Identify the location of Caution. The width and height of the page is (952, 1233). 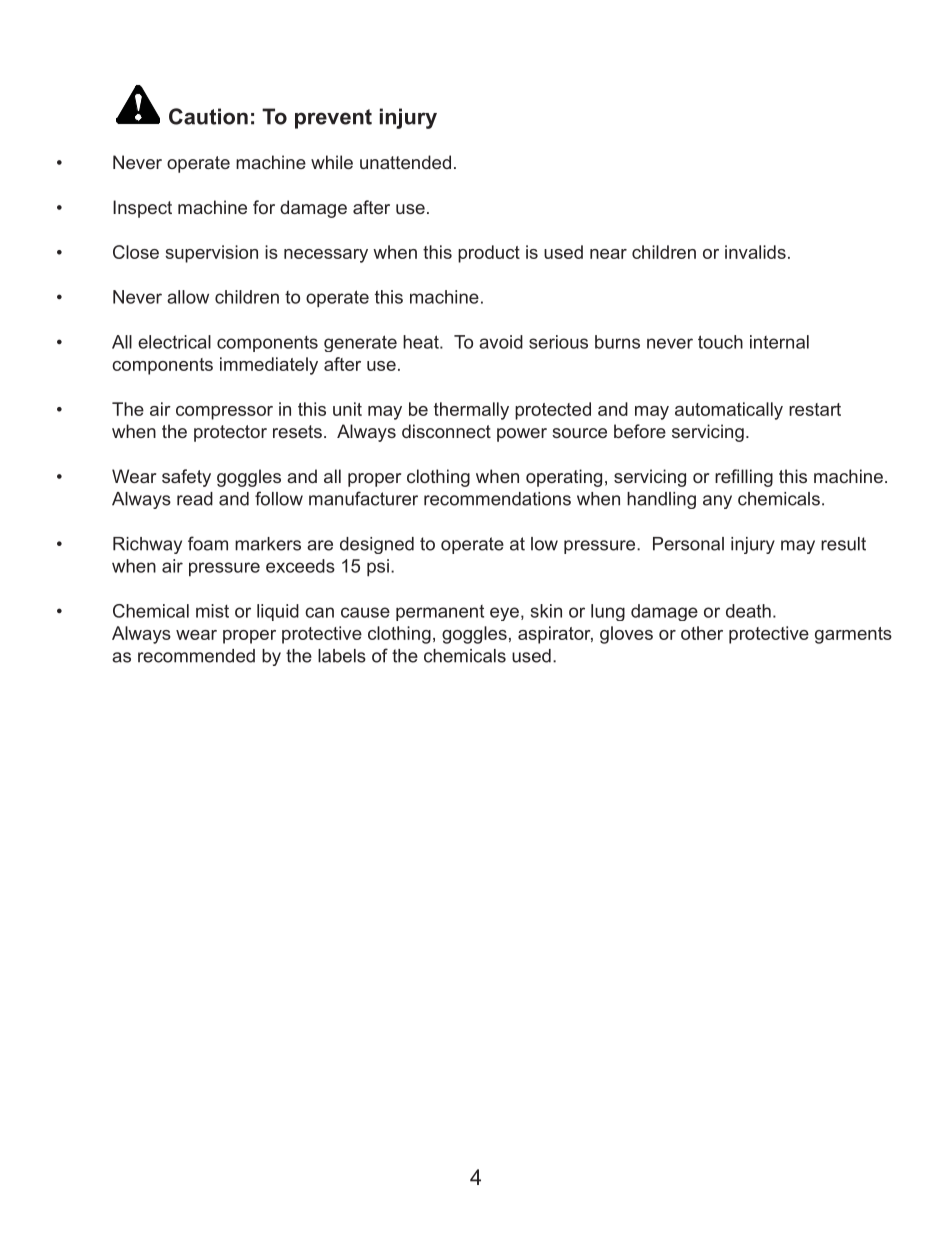
(208, 116).
